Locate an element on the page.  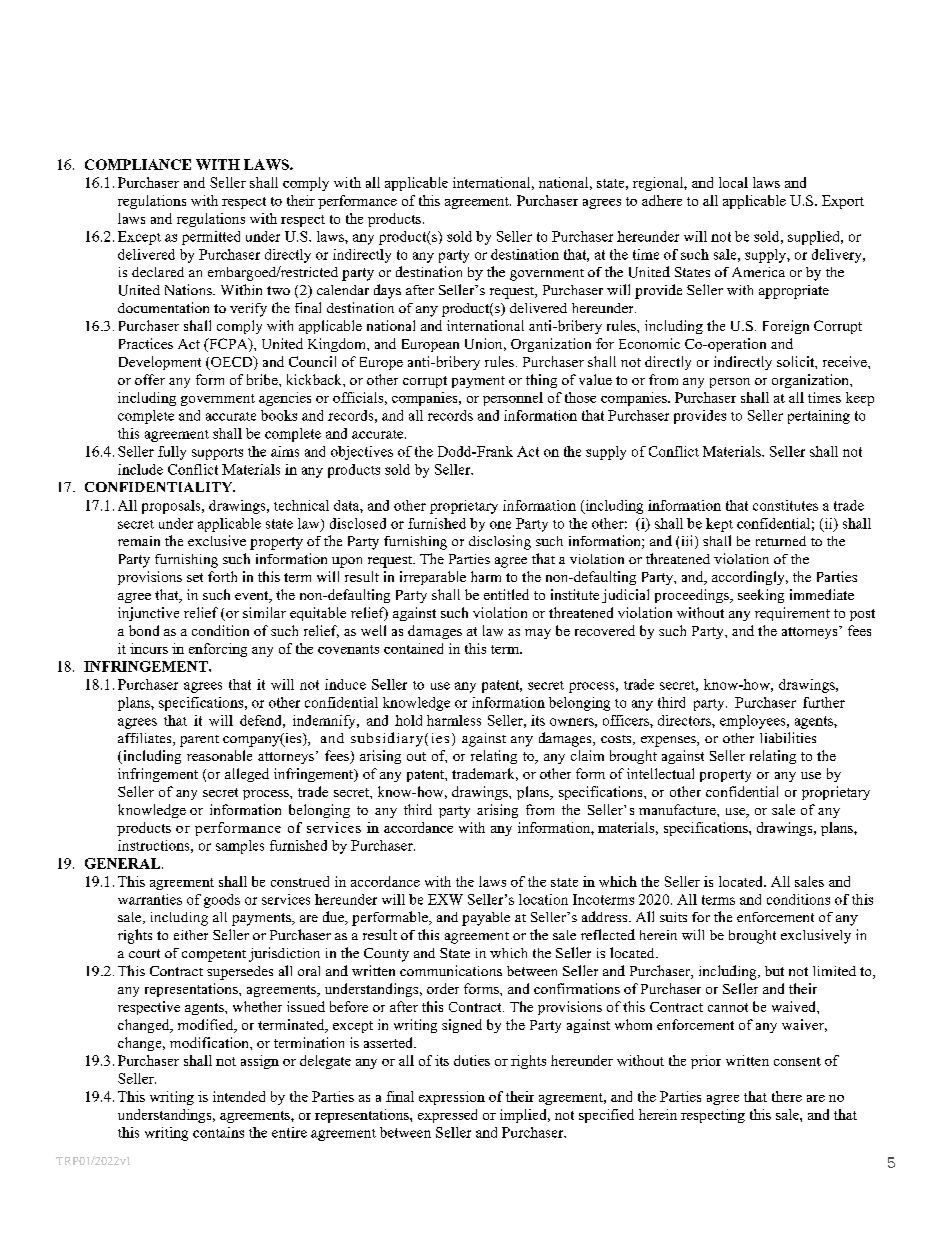
one is located at coordinates (500, 525).
